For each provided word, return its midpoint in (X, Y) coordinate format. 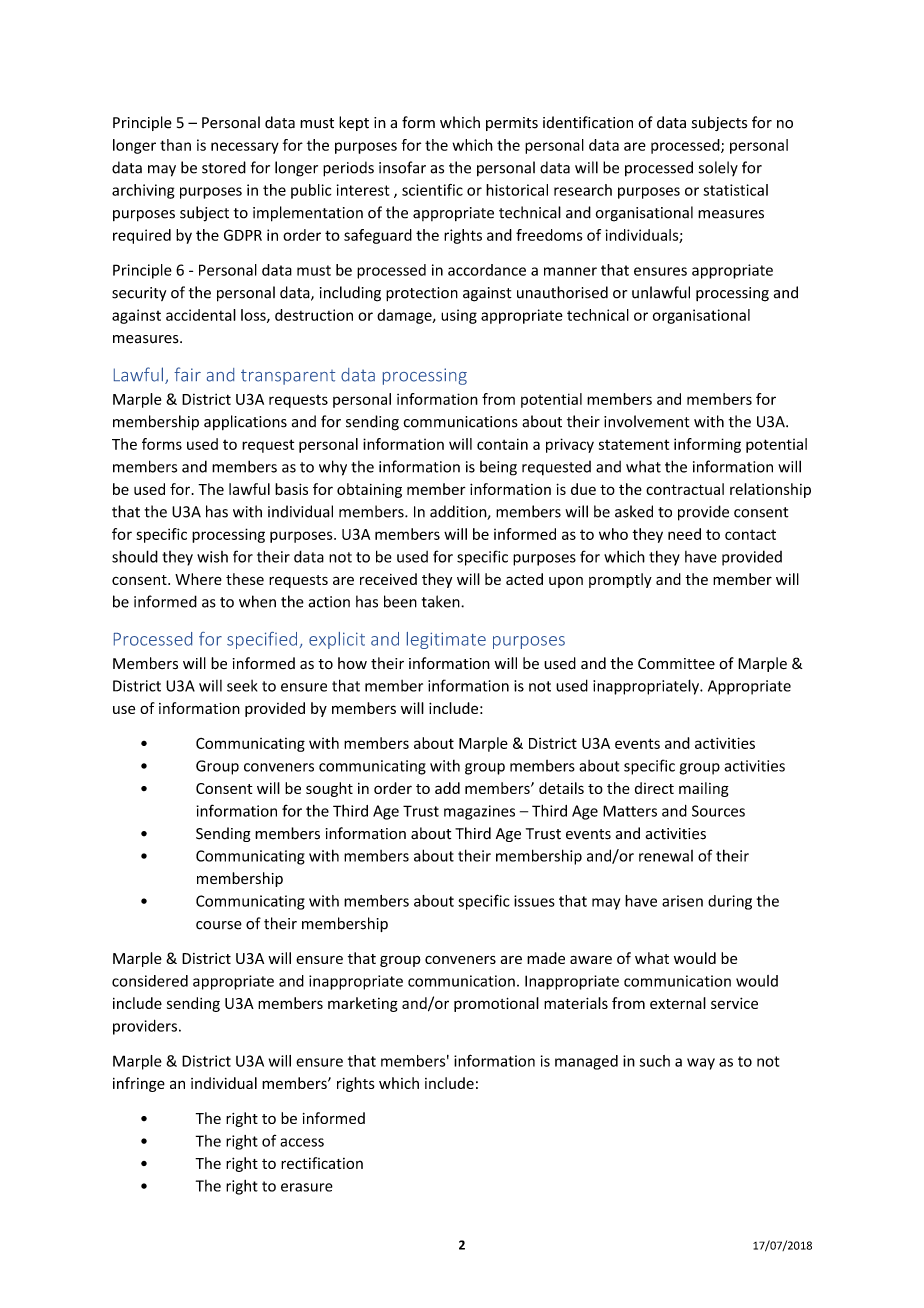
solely (718, 168)
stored (224, 167)
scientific (432, 190)
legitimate (446, 640)
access (302, 1142)
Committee (676, 663)
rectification (322, 1163)
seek (242, 686)
